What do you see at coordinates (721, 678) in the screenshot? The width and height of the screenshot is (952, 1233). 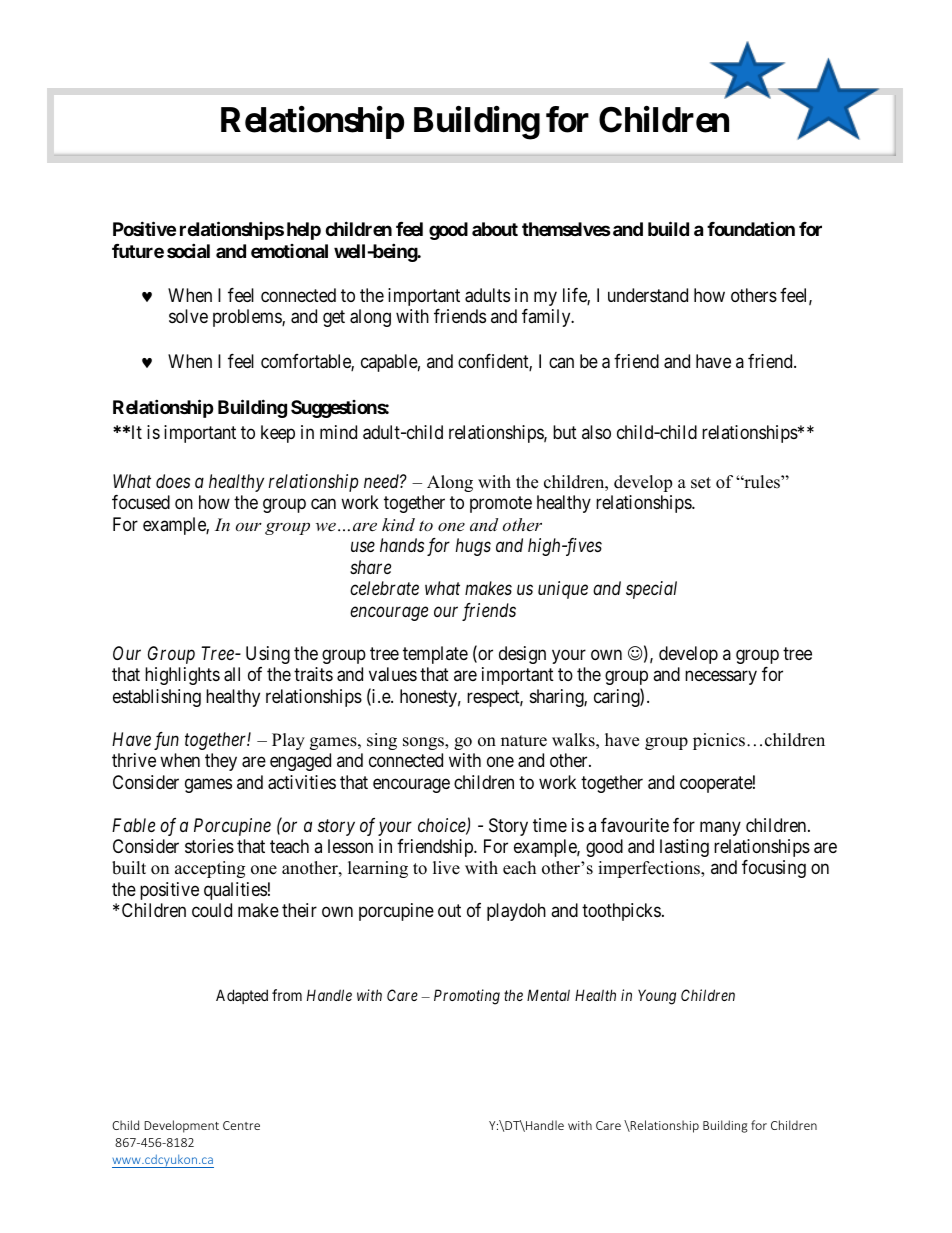 I see `necessary` at bounding box center [721, 678].
